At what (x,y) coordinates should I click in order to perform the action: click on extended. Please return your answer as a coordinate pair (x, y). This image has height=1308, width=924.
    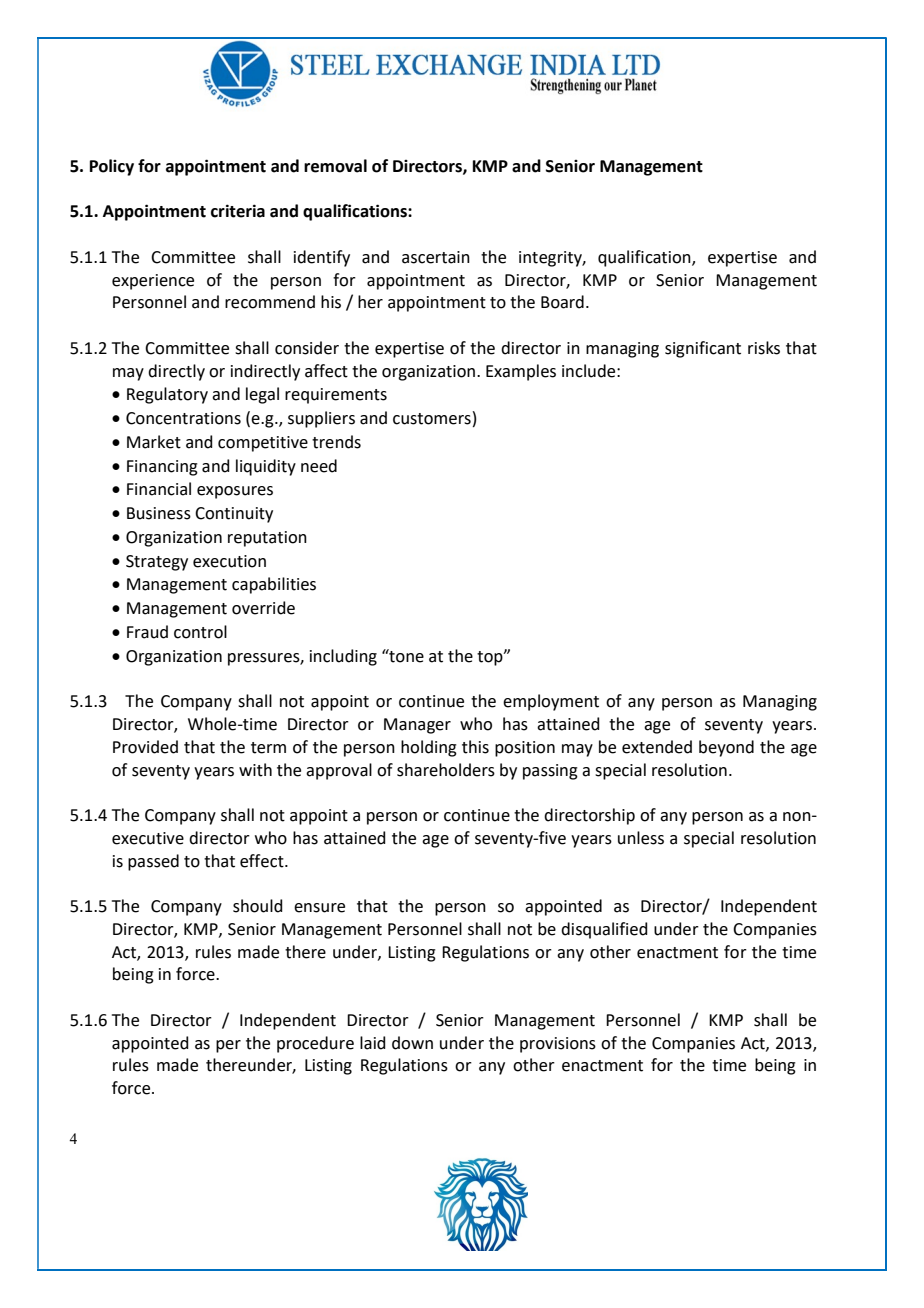
    Looking at the image, I should click on (657, 747).
